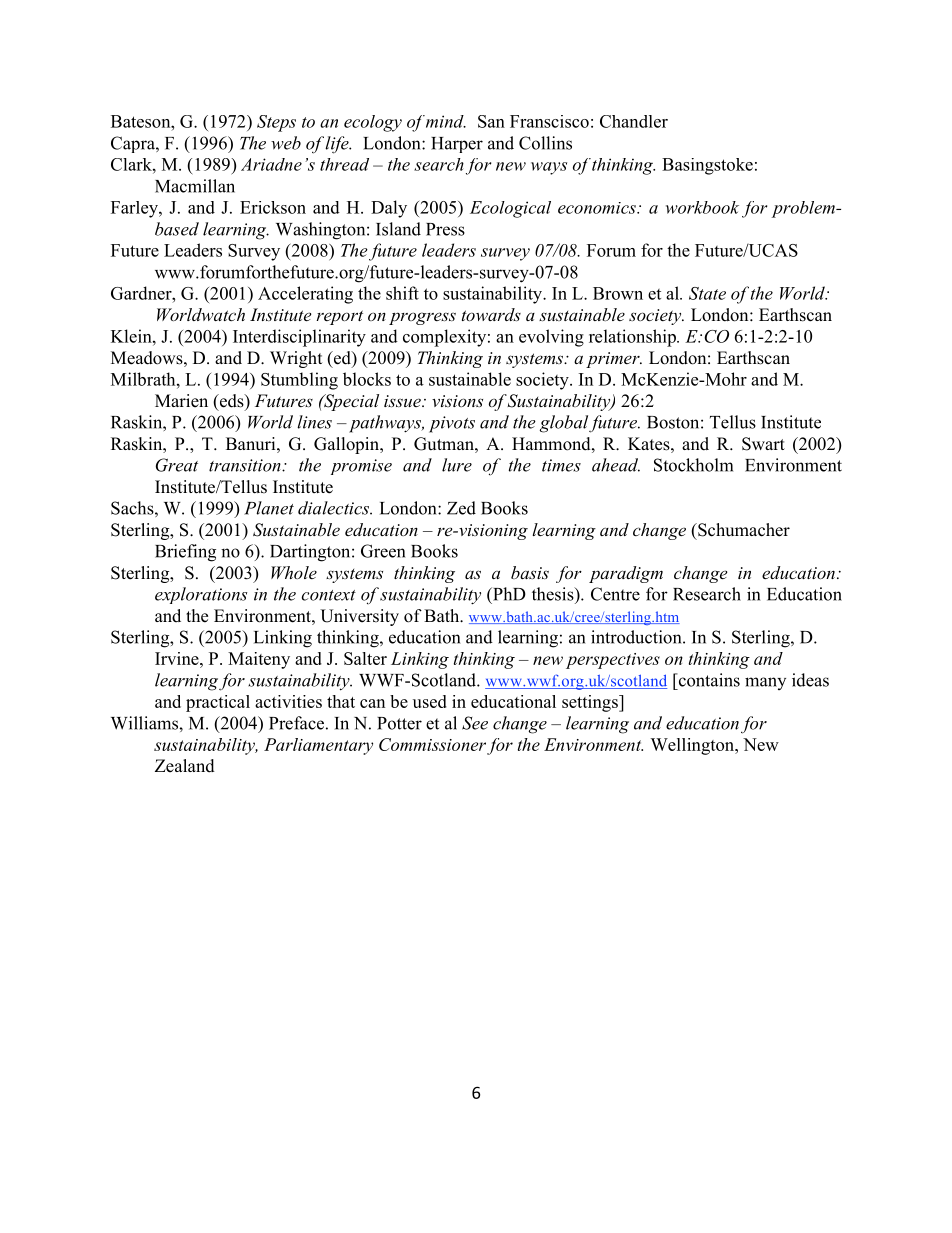  Describe the element at coordinates (634, 121) in the page. I see `Chandler` at that location.
